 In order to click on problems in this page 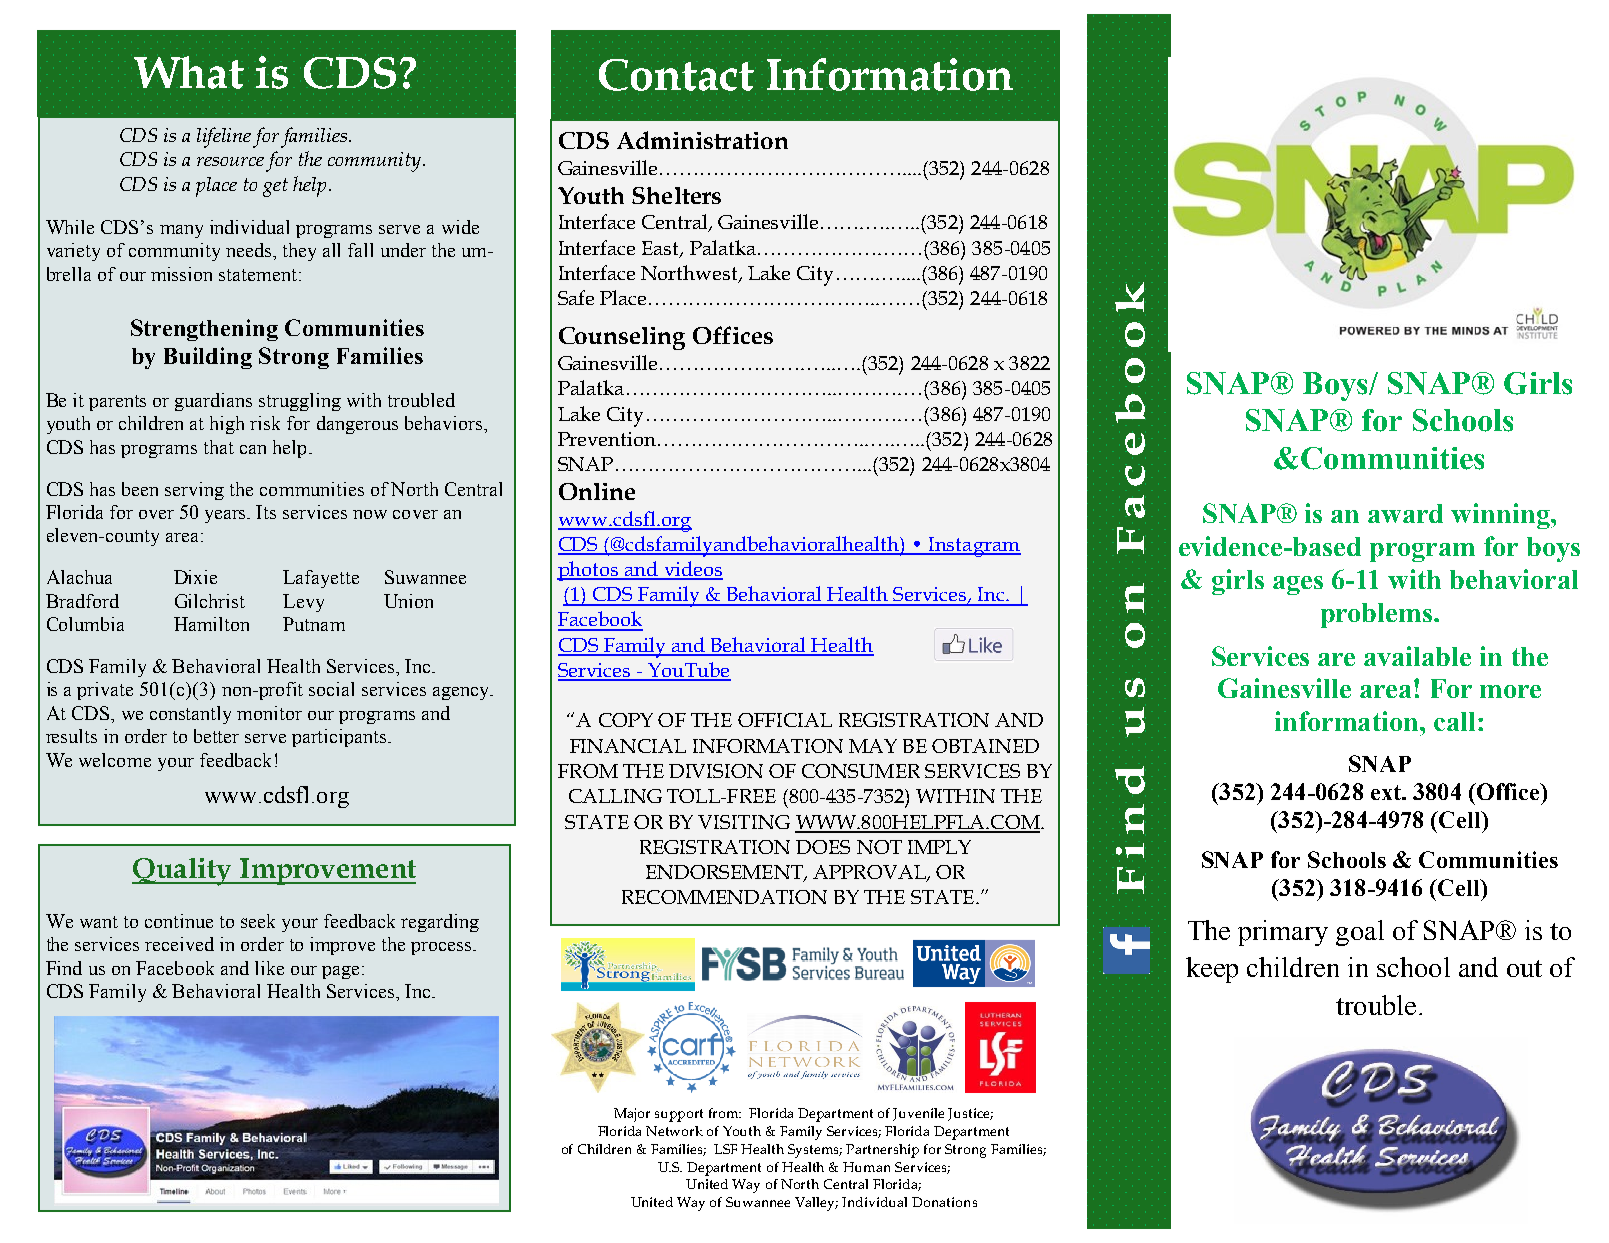, I will do `click(1376, 615)`.
